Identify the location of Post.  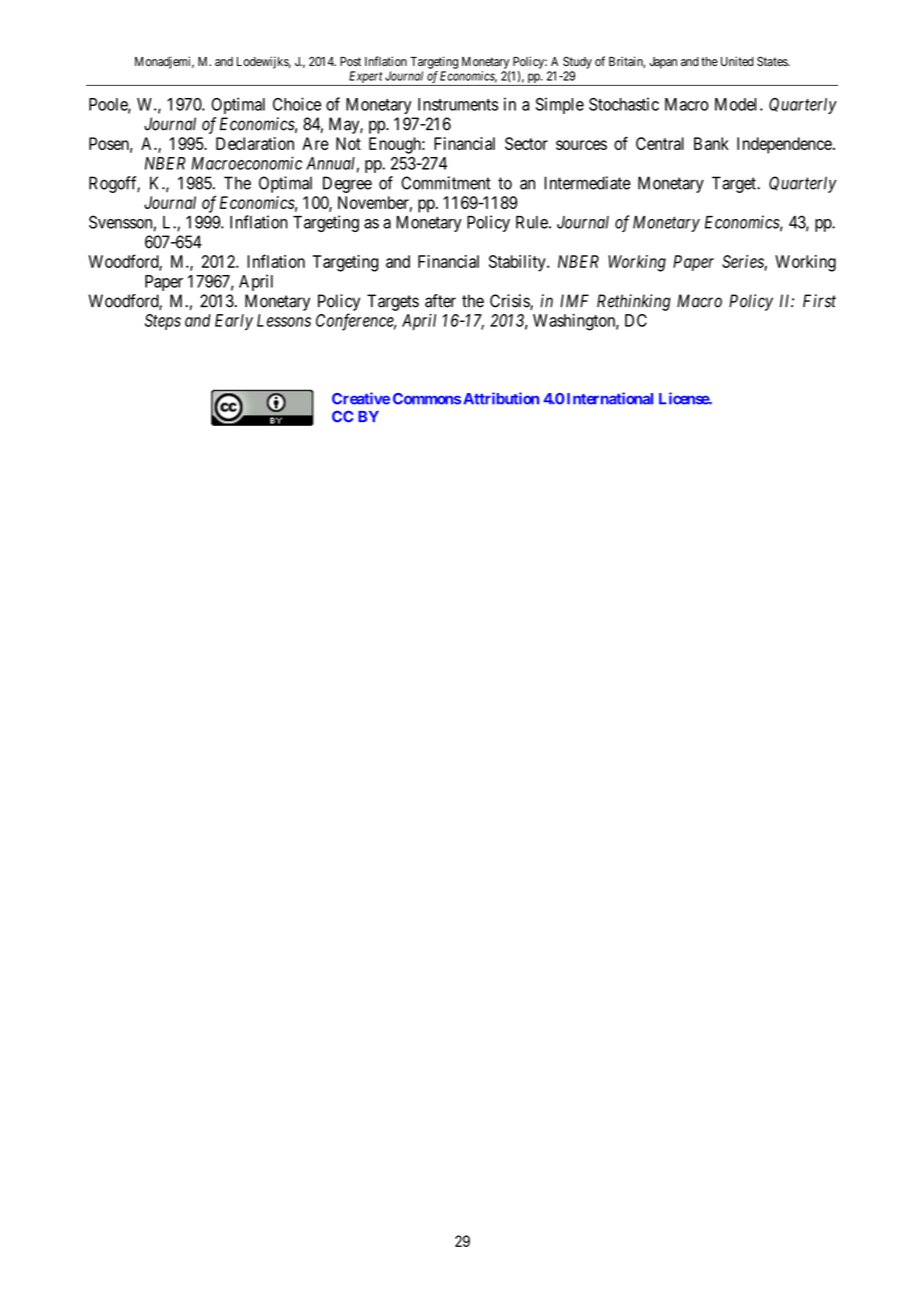
(350, 61).
